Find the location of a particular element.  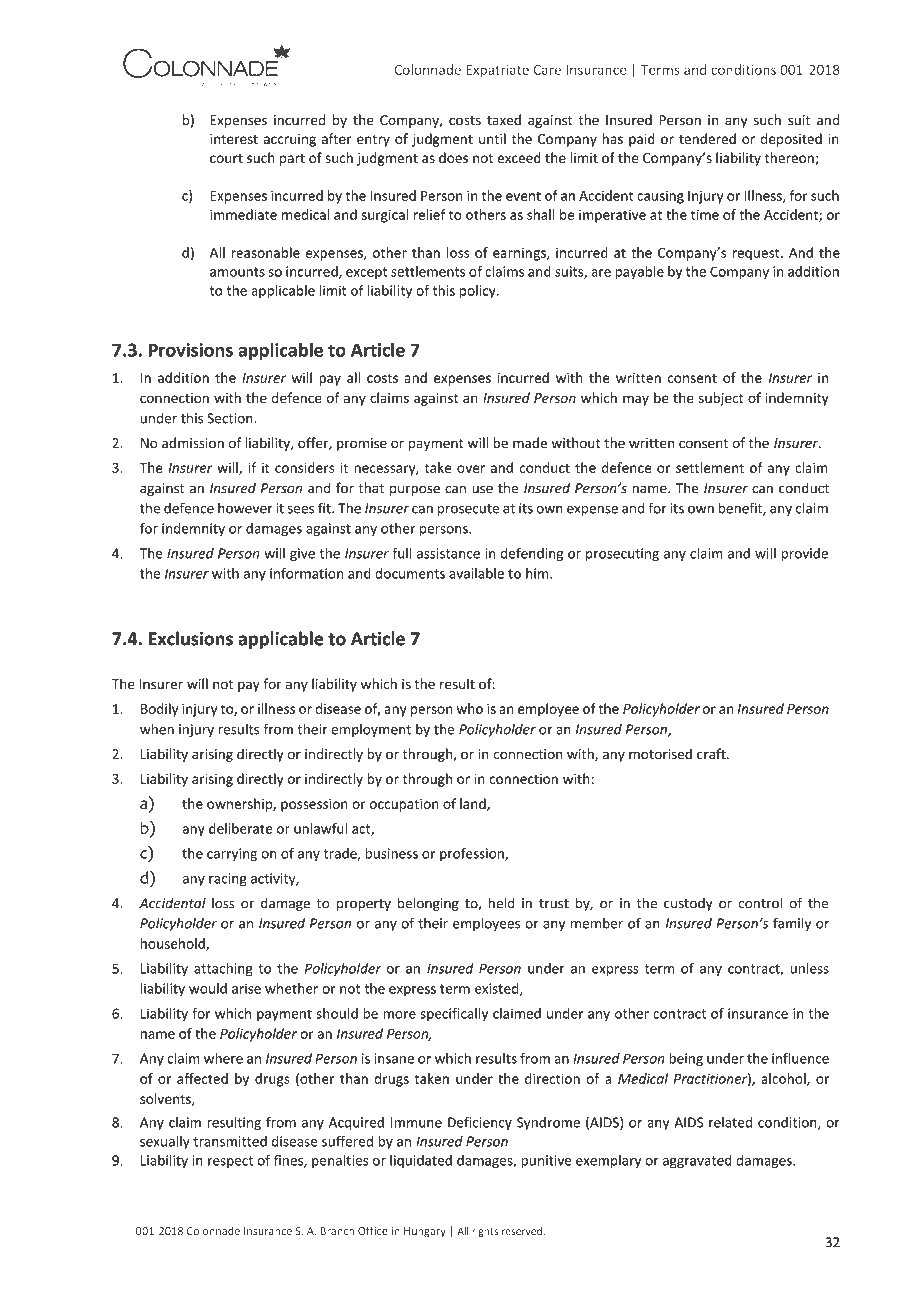

rights is located at coordinates (485, 1232).
